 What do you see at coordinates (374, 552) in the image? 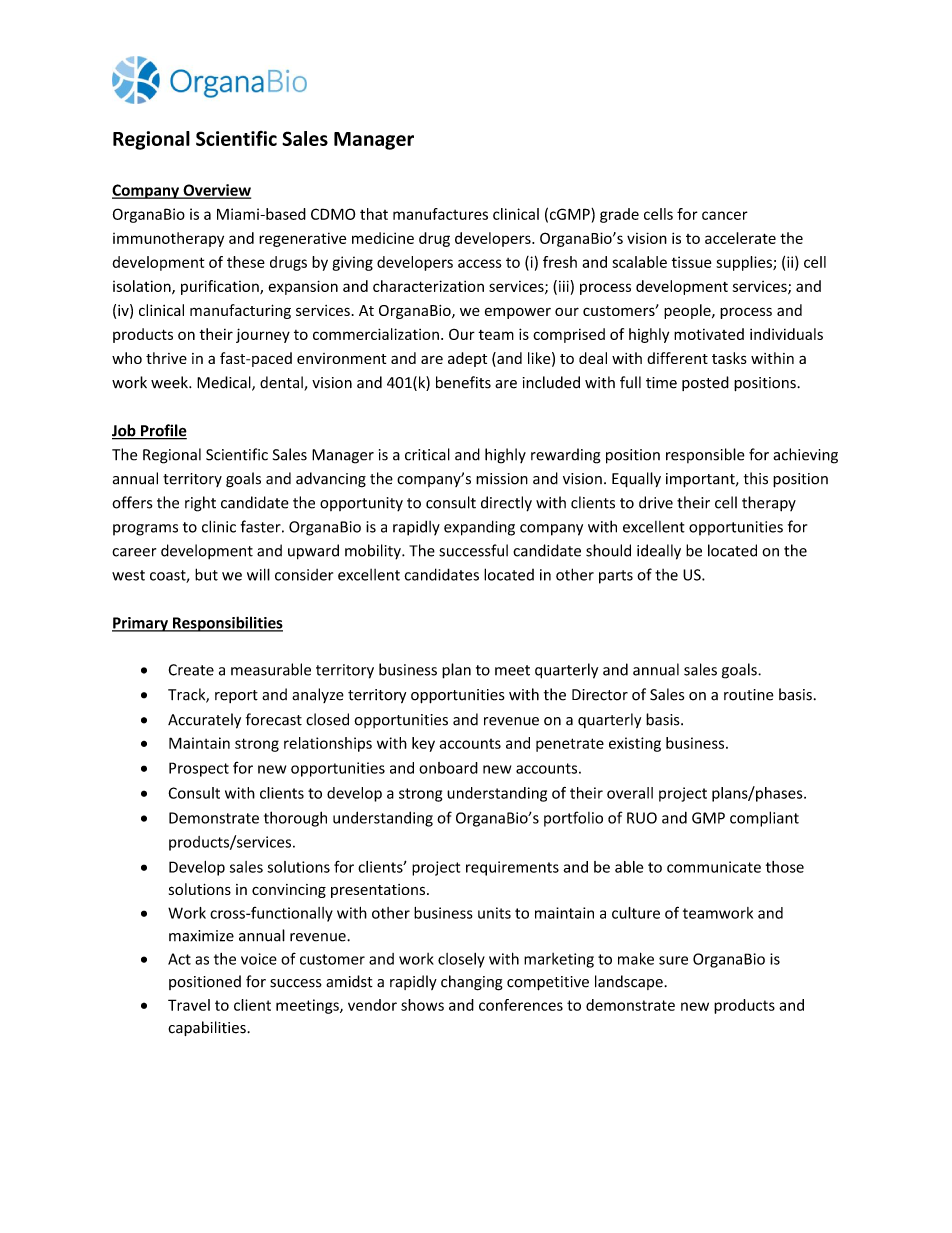
I see `mobility` at bounding box center [374, 552].
